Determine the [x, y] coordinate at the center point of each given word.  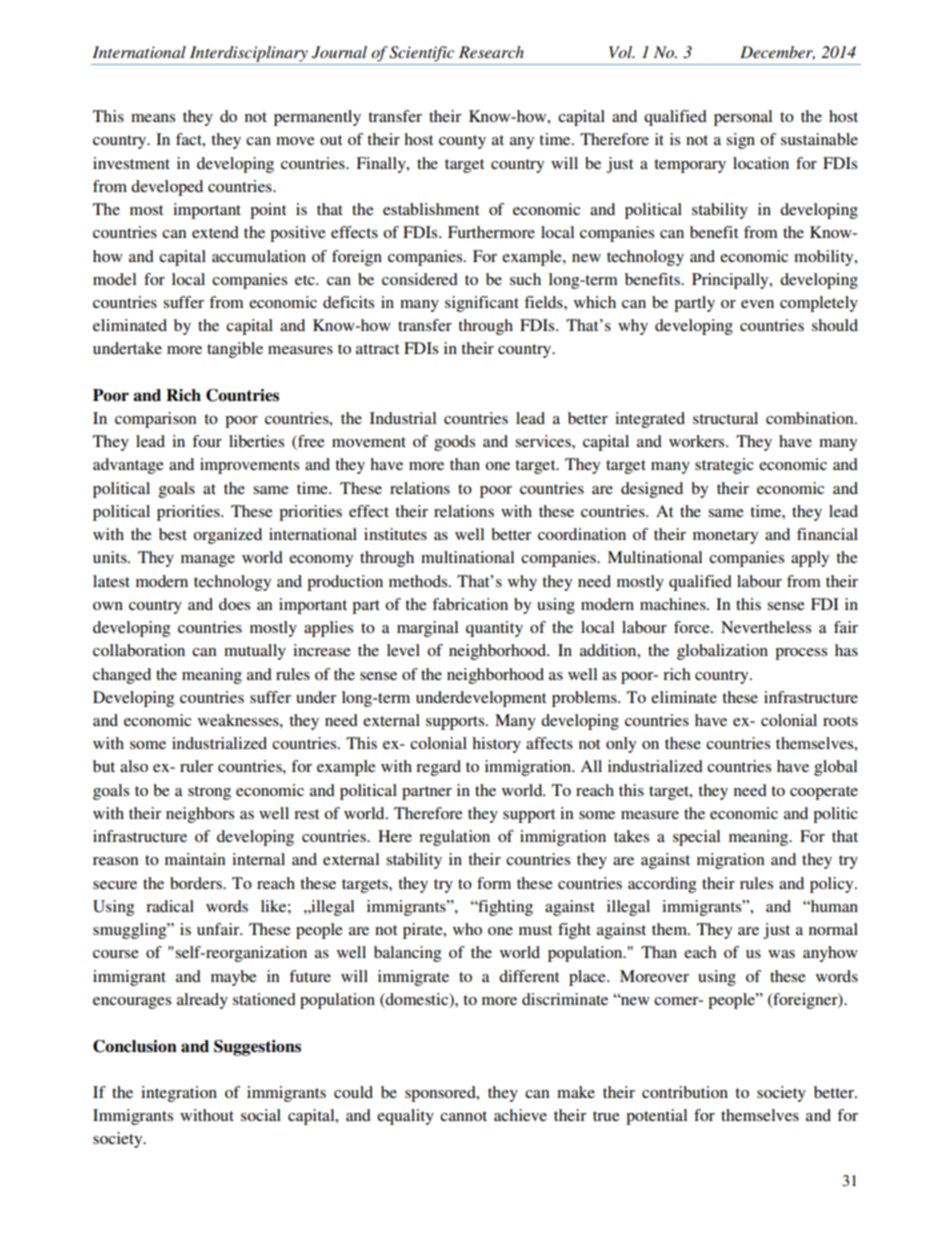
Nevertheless [766, 627]
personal [743, 118]
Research [491, 52]
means [153, 118]
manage [208, 561]
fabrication [470, 604]
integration [179, 1094]
